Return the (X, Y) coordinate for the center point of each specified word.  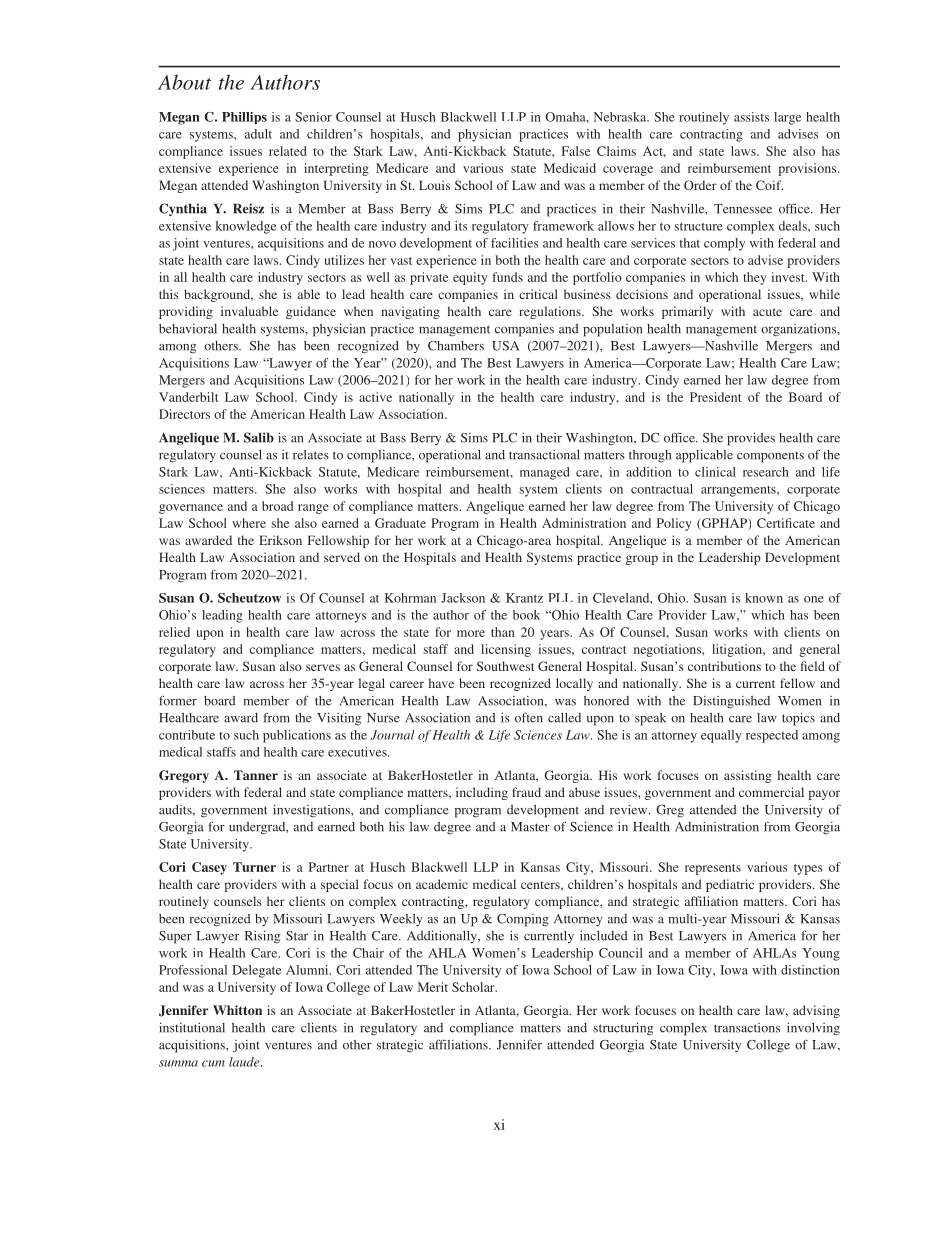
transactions (747, 1028)
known (764, 598)
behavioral (188, 329)
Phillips (244, 118)
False (576, 151)
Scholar (474, 987)
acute (767, 312)
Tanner (256, 775)
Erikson (280, 540)
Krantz (524, 598)
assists (751, 117)
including (482, 793)
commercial (771, 792)
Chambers (456, 346)
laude (245, 1062)
